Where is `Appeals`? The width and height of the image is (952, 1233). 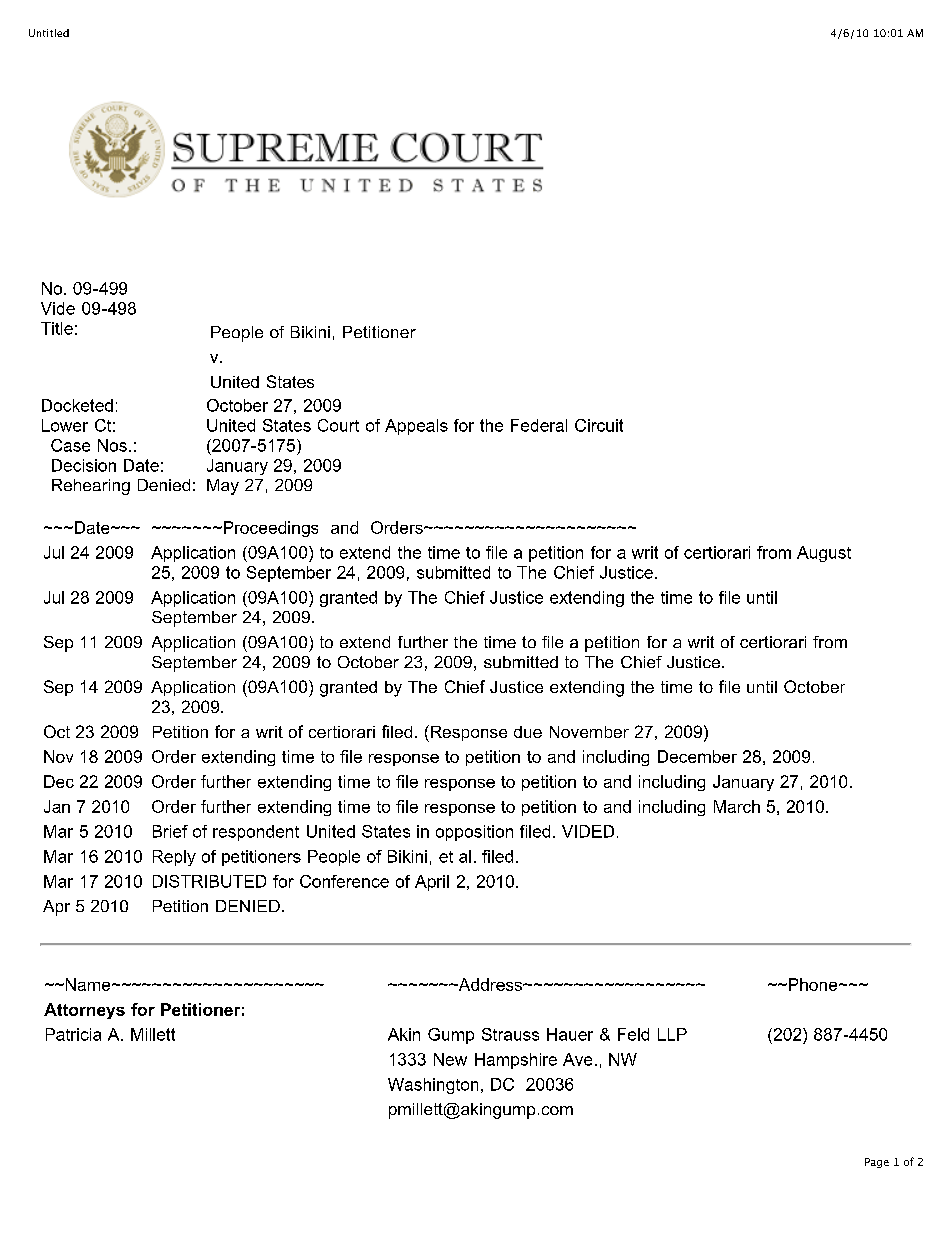
Appeals is located at coordinates (416, 427).
